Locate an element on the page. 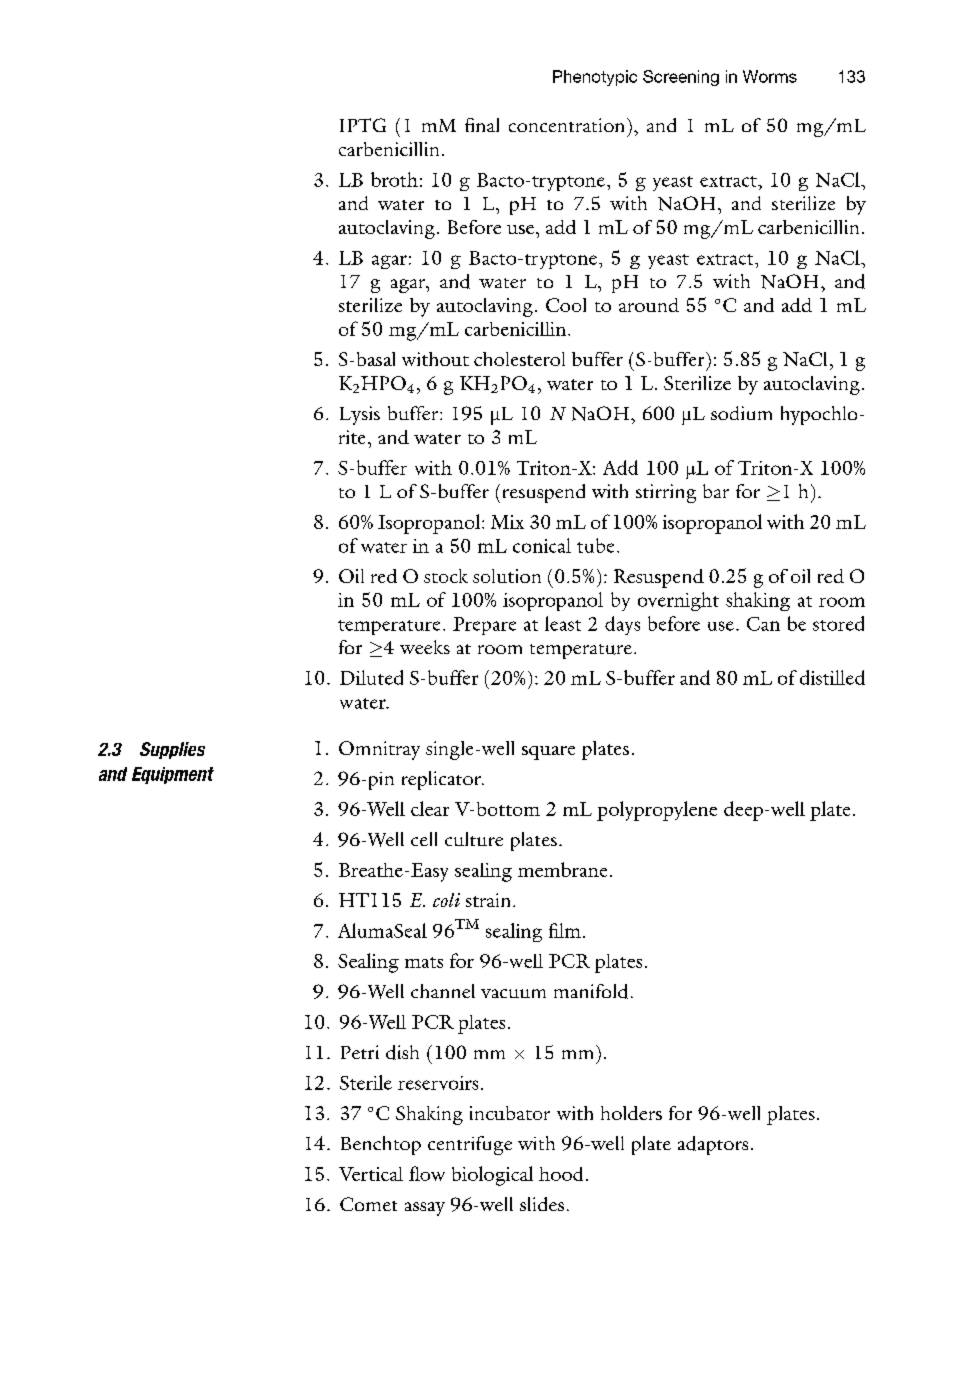 Image resolution: width=963 pixels, height=1374 pixels. broth is located at coordinates (394, 179).
